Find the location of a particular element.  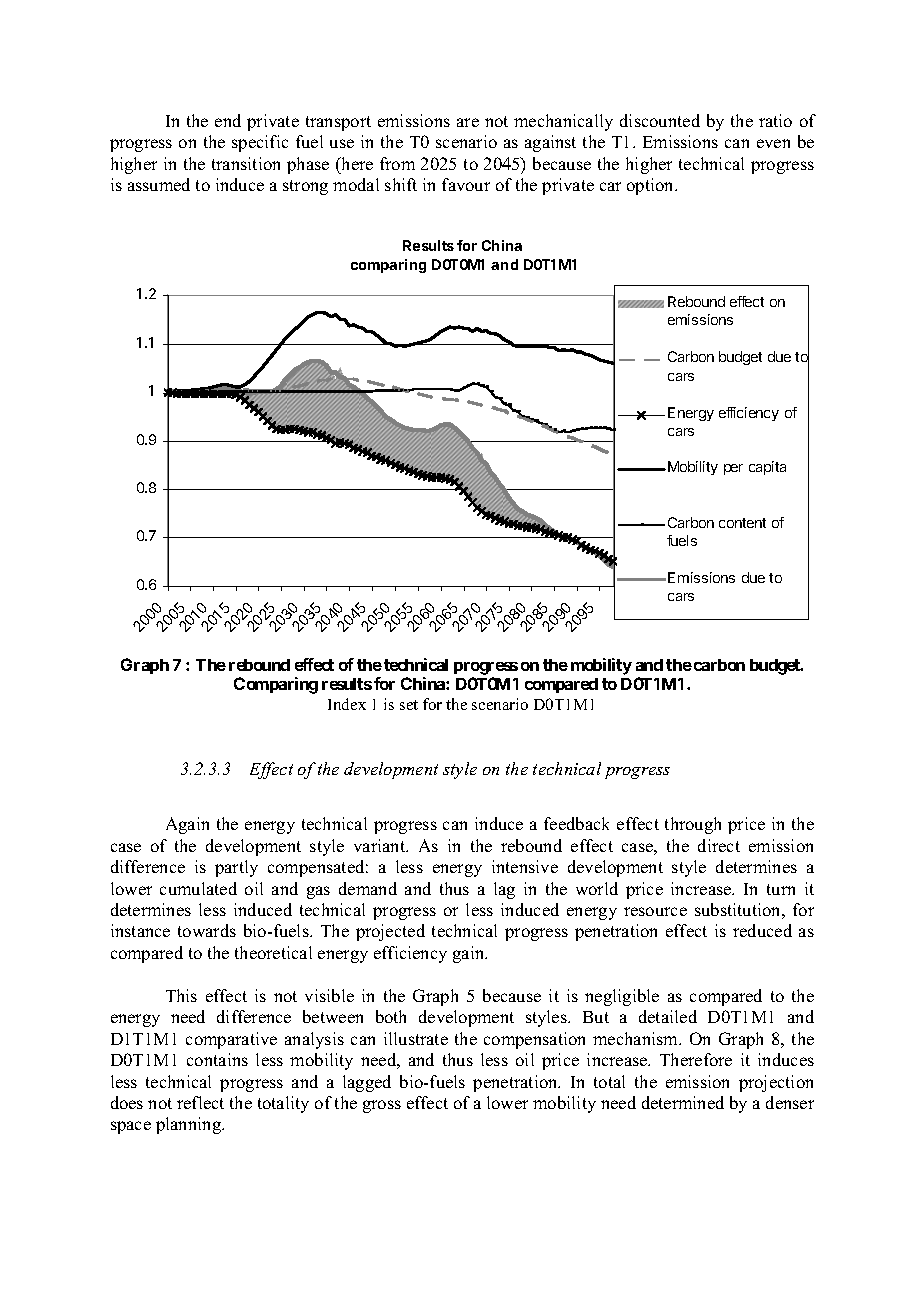

Index is located at coordinates (347, 704).
